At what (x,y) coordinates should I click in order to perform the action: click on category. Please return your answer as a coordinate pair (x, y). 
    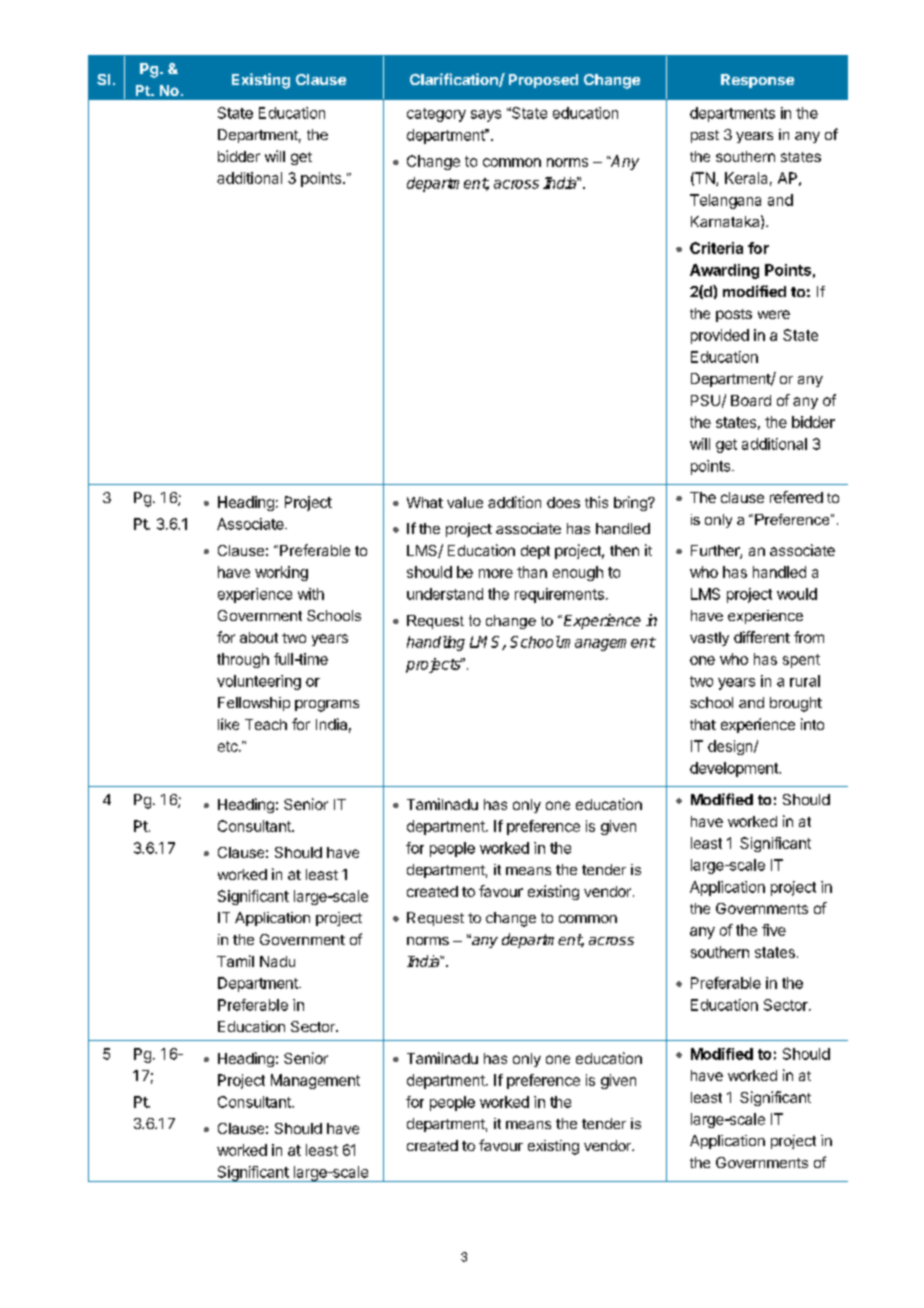
    Looking at the image, I should click on (436, 115).
